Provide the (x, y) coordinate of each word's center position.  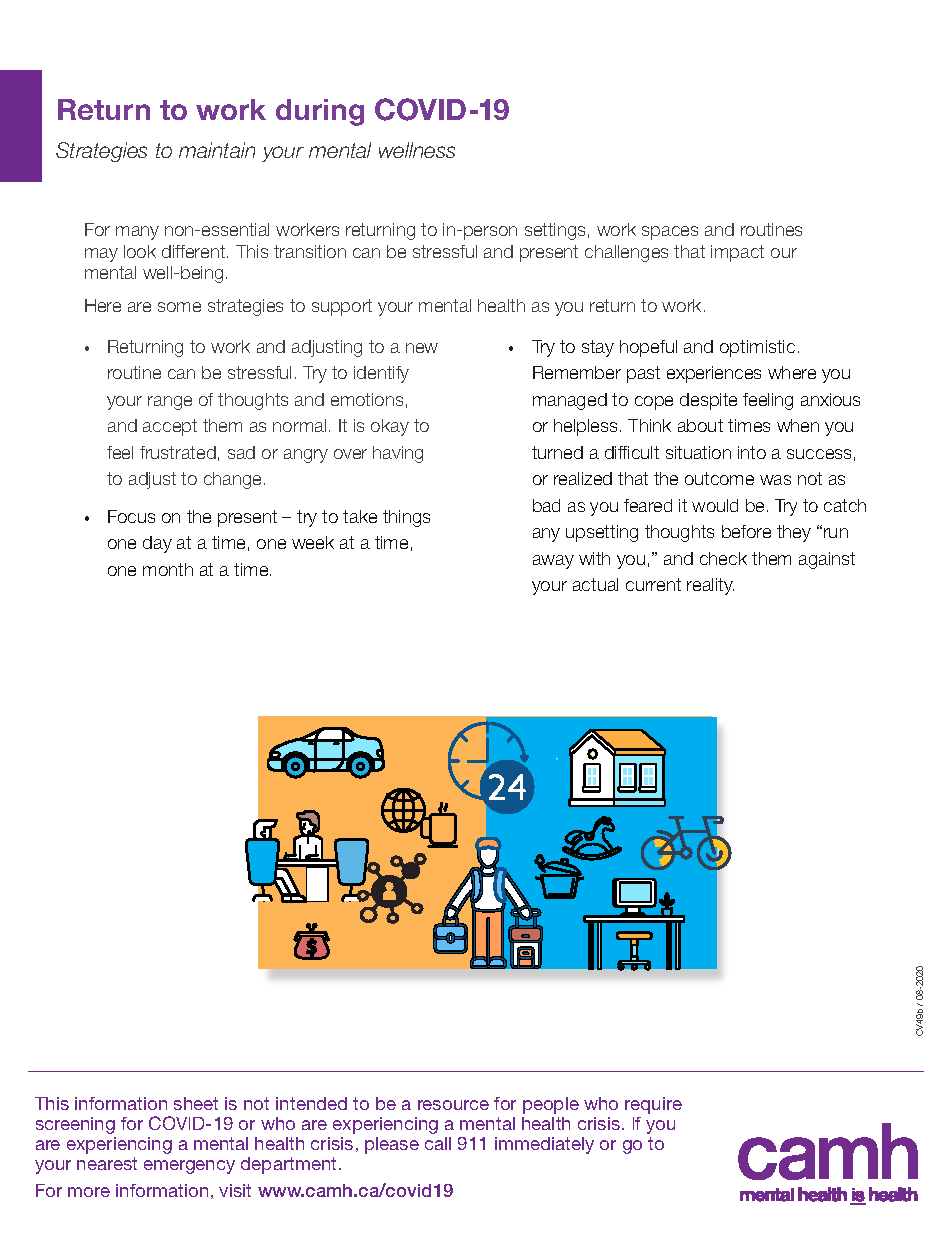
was (775, 480)
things (406, 518)
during (320, 112)
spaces (670, 233)
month (168, 569)
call (438, 1143)
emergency (189, 1167)
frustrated (178, 452)
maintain (217, 150)
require (653, 1105)
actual (595, 584)
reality (710, 586)
